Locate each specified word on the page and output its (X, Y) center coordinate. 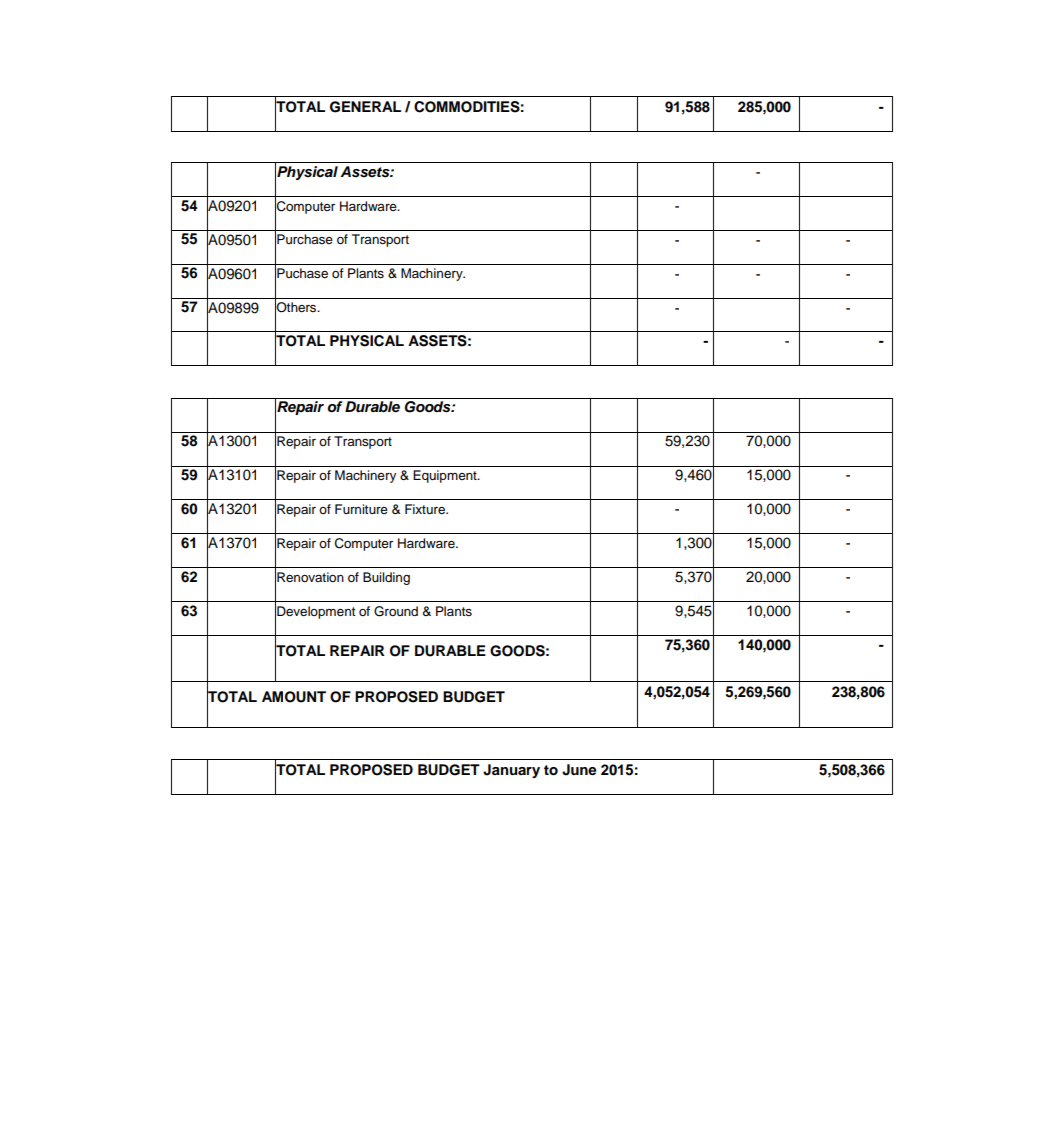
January (511, 771)
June (579, 770)
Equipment (446, 476)
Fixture (426, 509)
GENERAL (365, 107)
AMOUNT (294, 697)
